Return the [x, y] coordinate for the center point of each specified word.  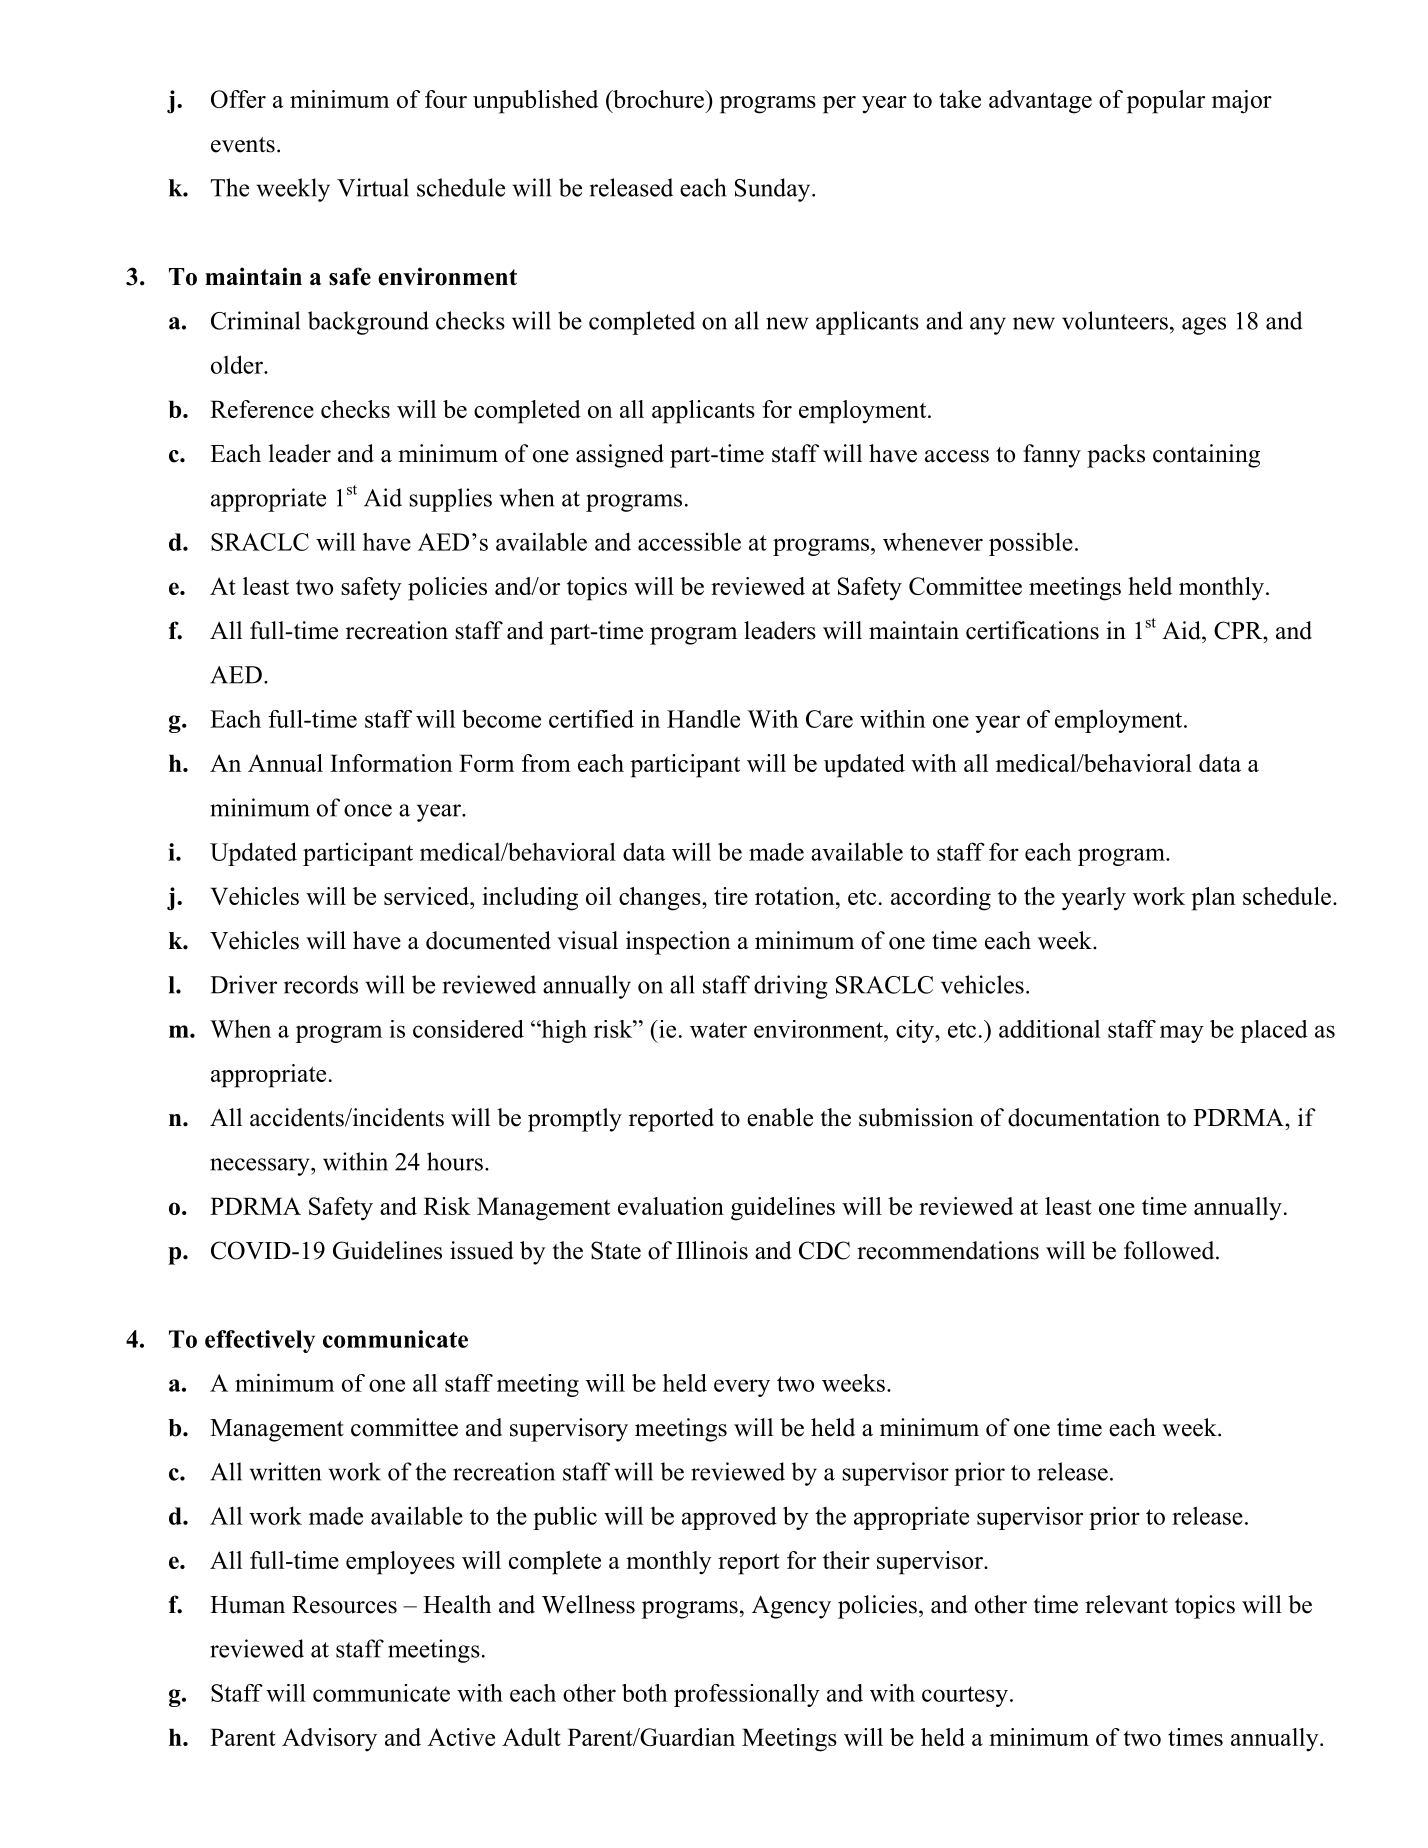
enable [780, 1117]
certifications [1032, 630]
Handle [703, 719]
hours [455, 1161]
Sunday [774, 190]
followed [1170, 1250]
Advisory [329, 1740]
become [501, 719]
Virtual [373, 187]
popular [1166, 102]
